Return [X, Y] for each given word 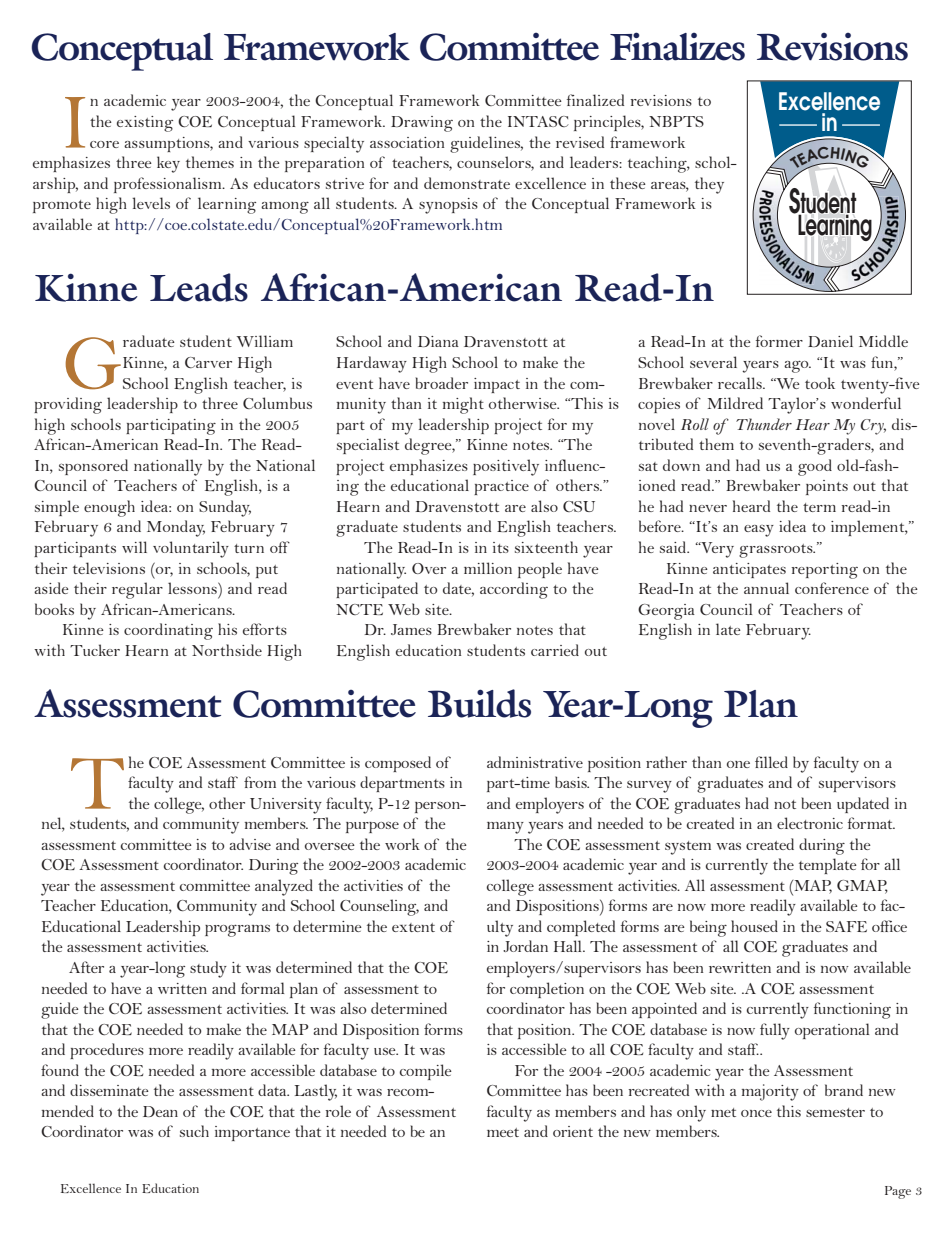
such [194, 1131]
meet [503, 1132]
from [260, 782]
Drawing [422, 124]
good [815, 467]
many [505, 828]
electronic [810, 823]
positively [506, 467]
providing [68, 405]
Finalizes [677, 46]
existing [145, 124]
